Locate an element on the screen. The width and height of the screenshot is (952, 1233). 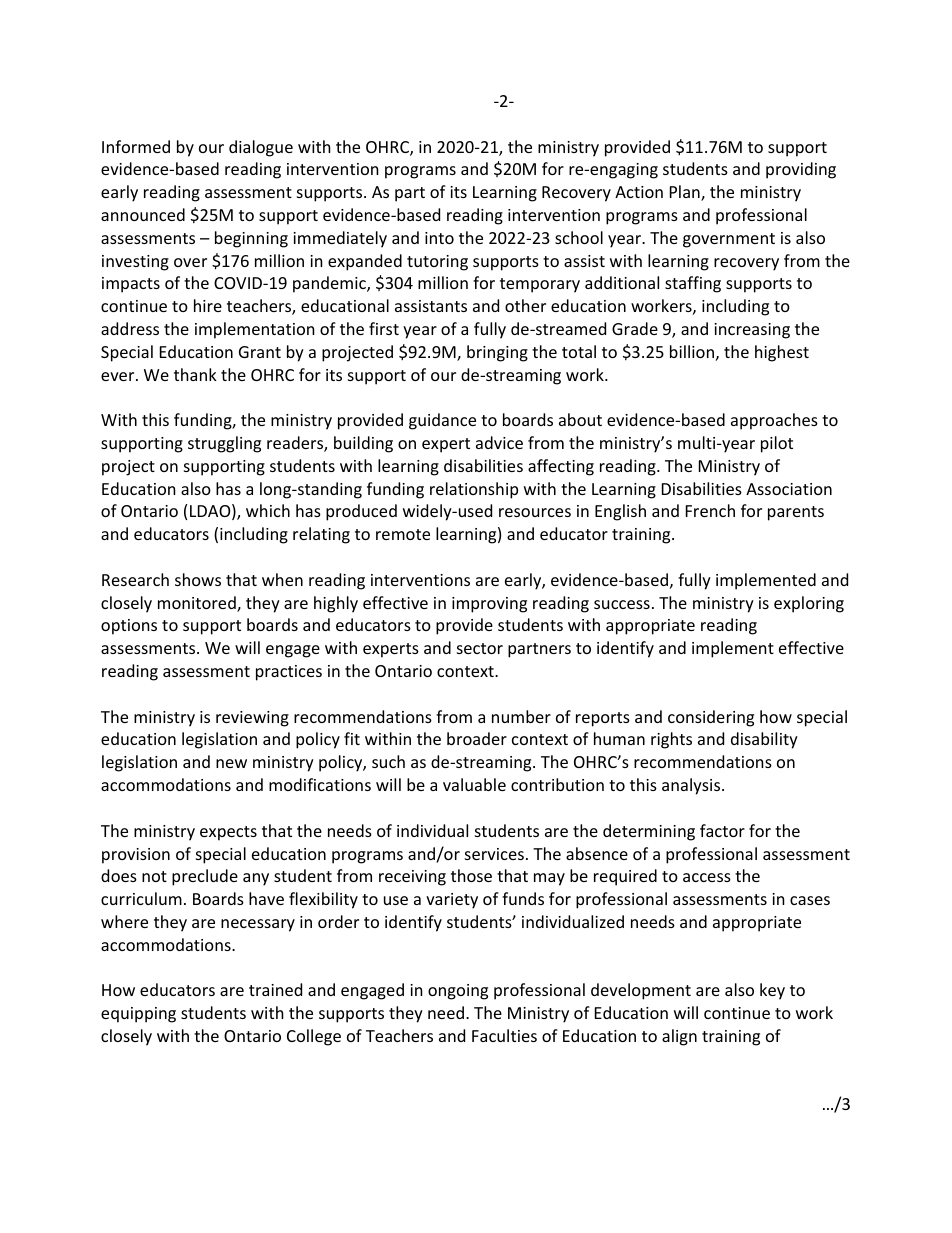
French is located at coordinates (710, 510).
